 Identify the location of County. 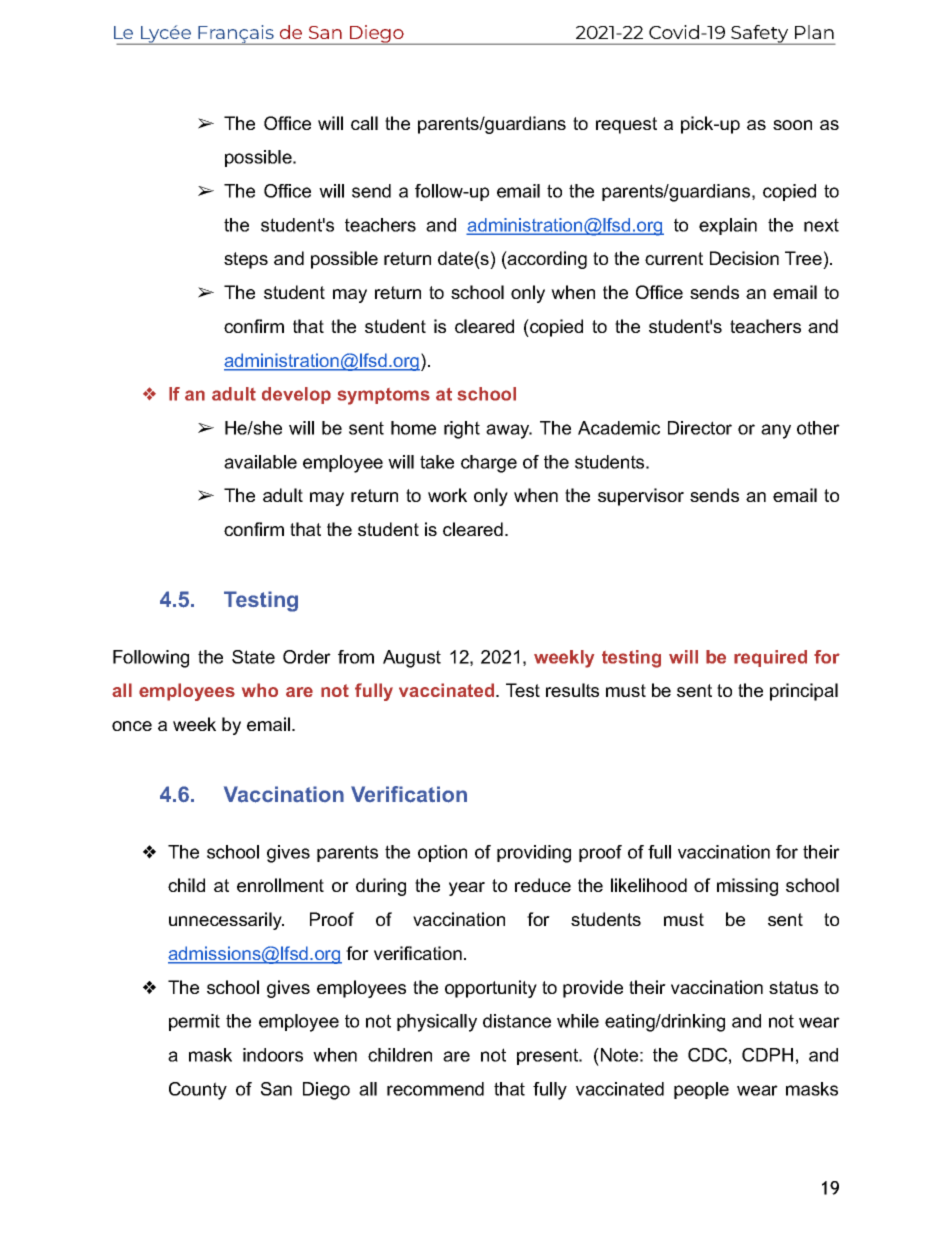
(198, 1091).
